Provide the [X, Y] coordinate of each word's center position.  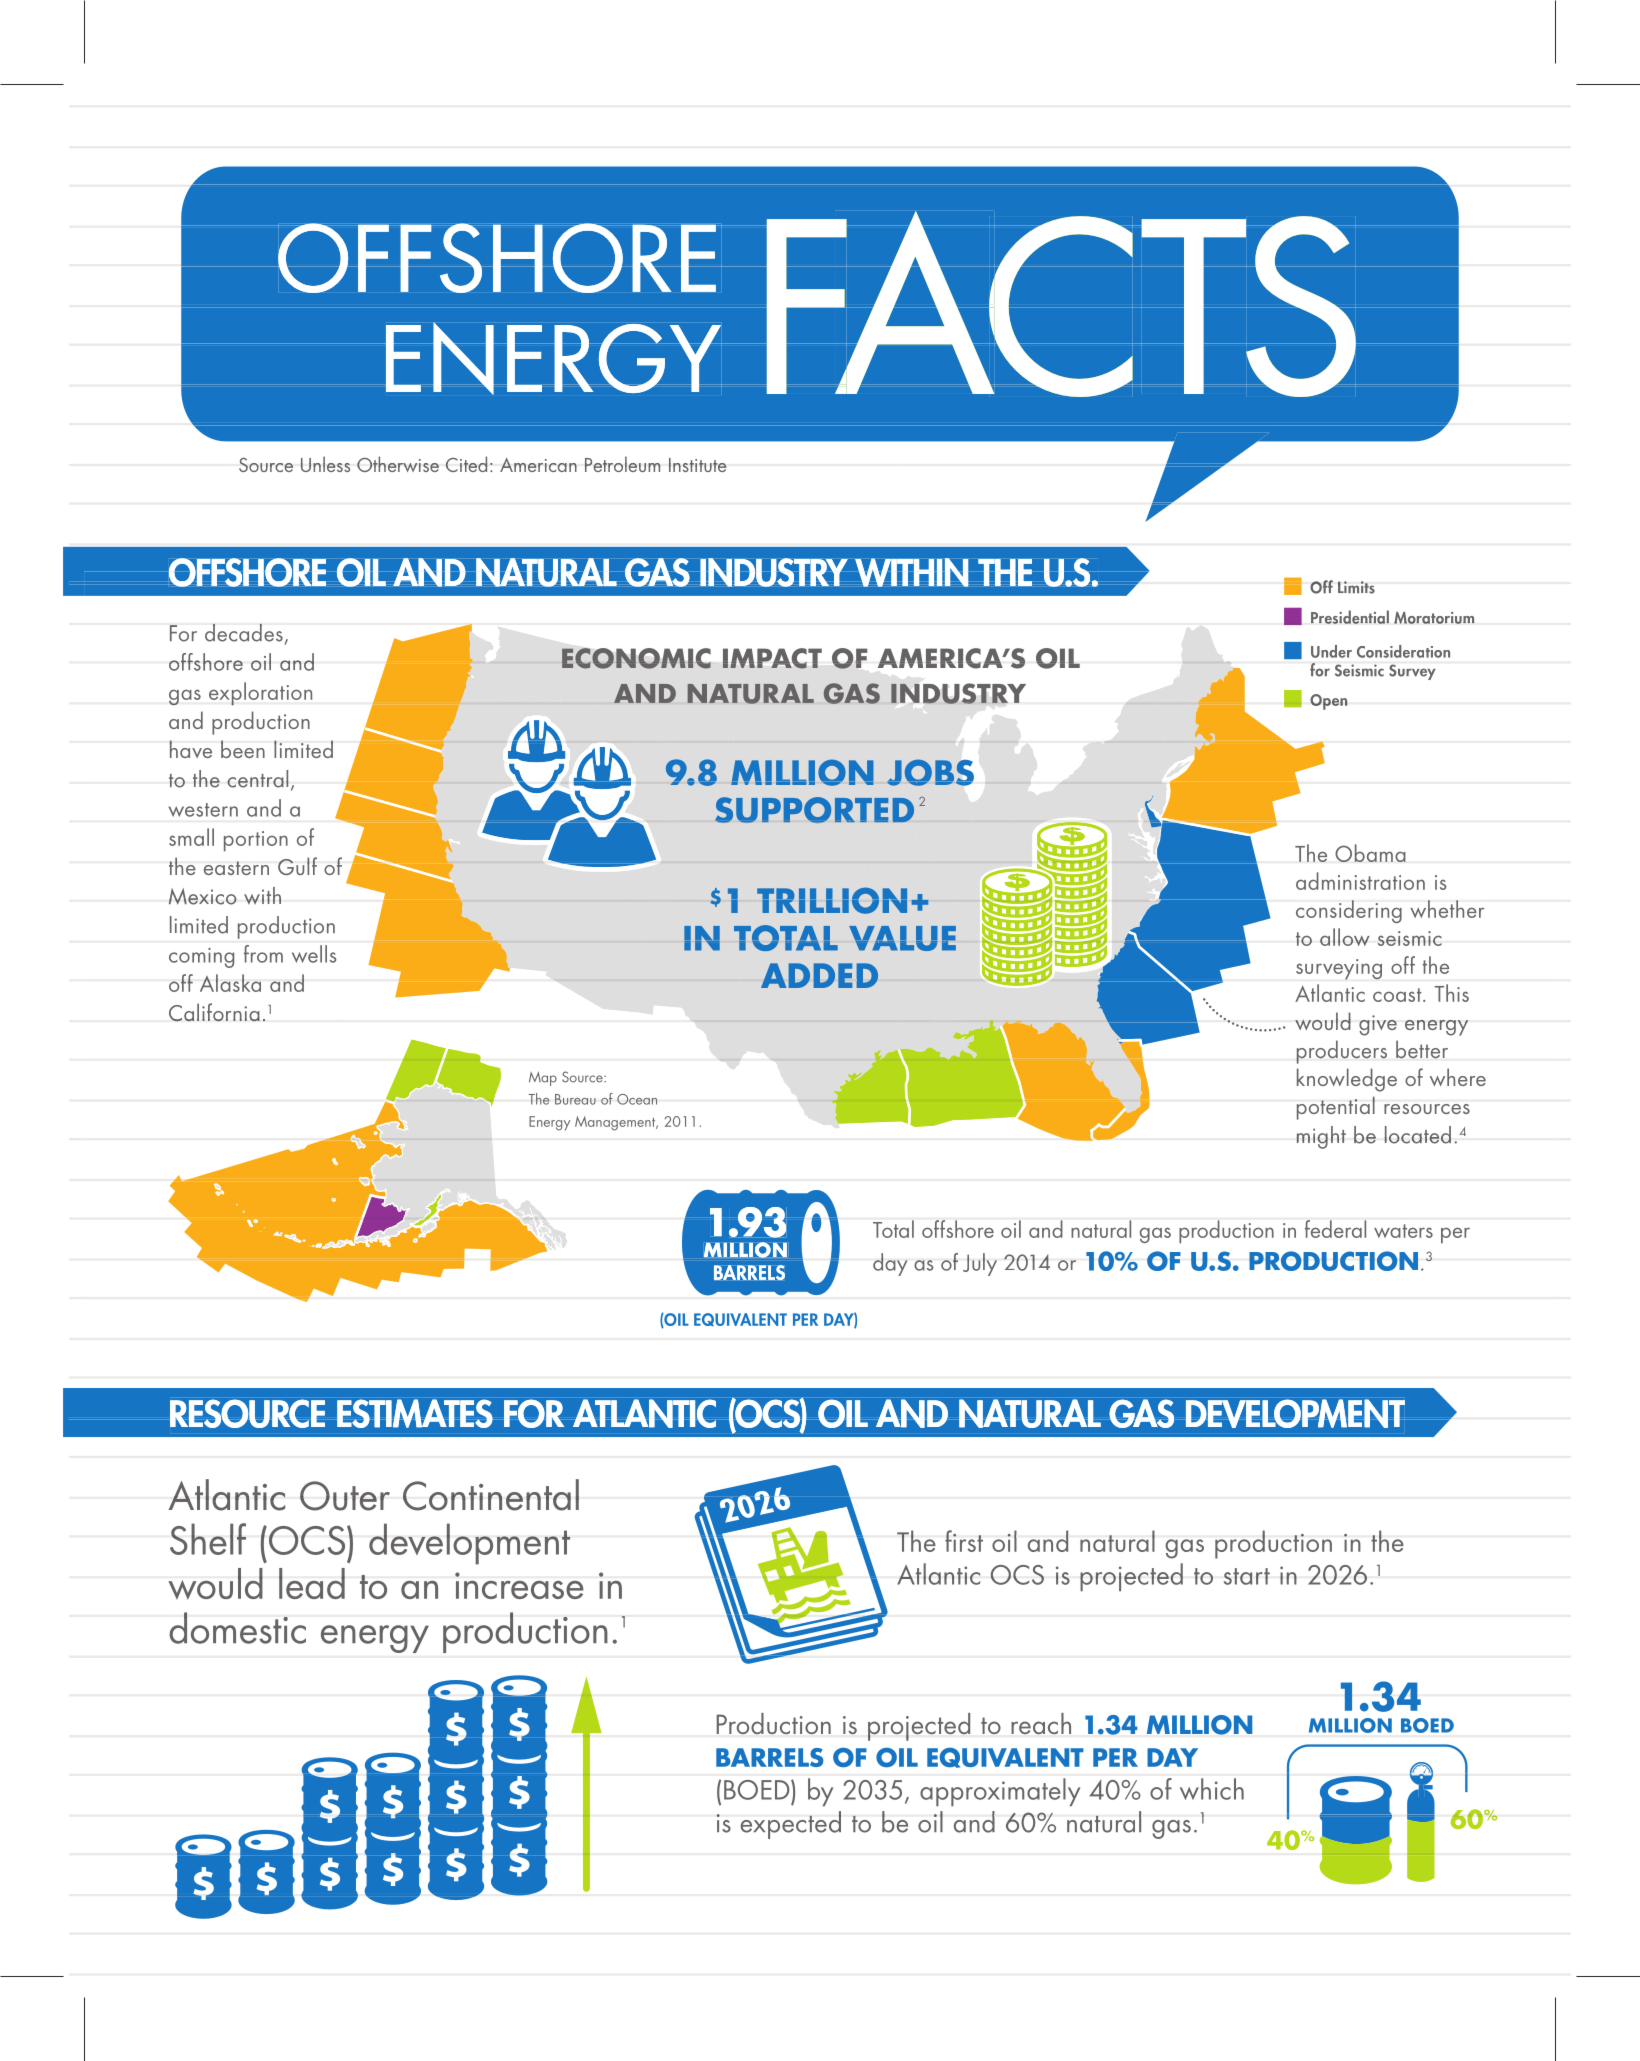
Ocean [637, 1099]
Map [543, 1079]
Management [616, 1123]
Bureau [575, 1099]
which [1212, 1789]
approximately [1000, 1792]
